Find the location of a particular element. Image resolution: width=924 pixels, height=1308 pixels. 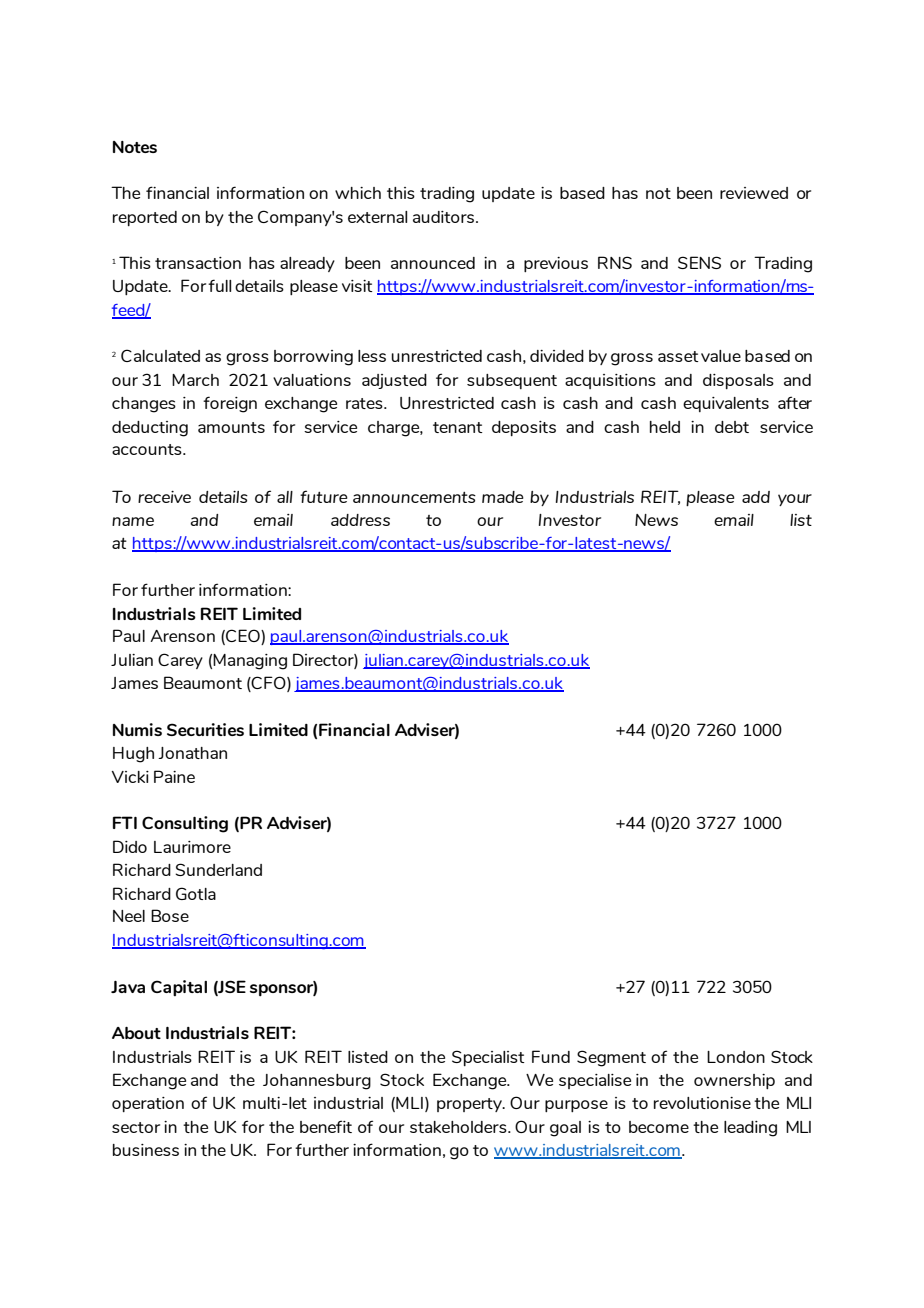

Bose is located at coordinates (170, 915).
